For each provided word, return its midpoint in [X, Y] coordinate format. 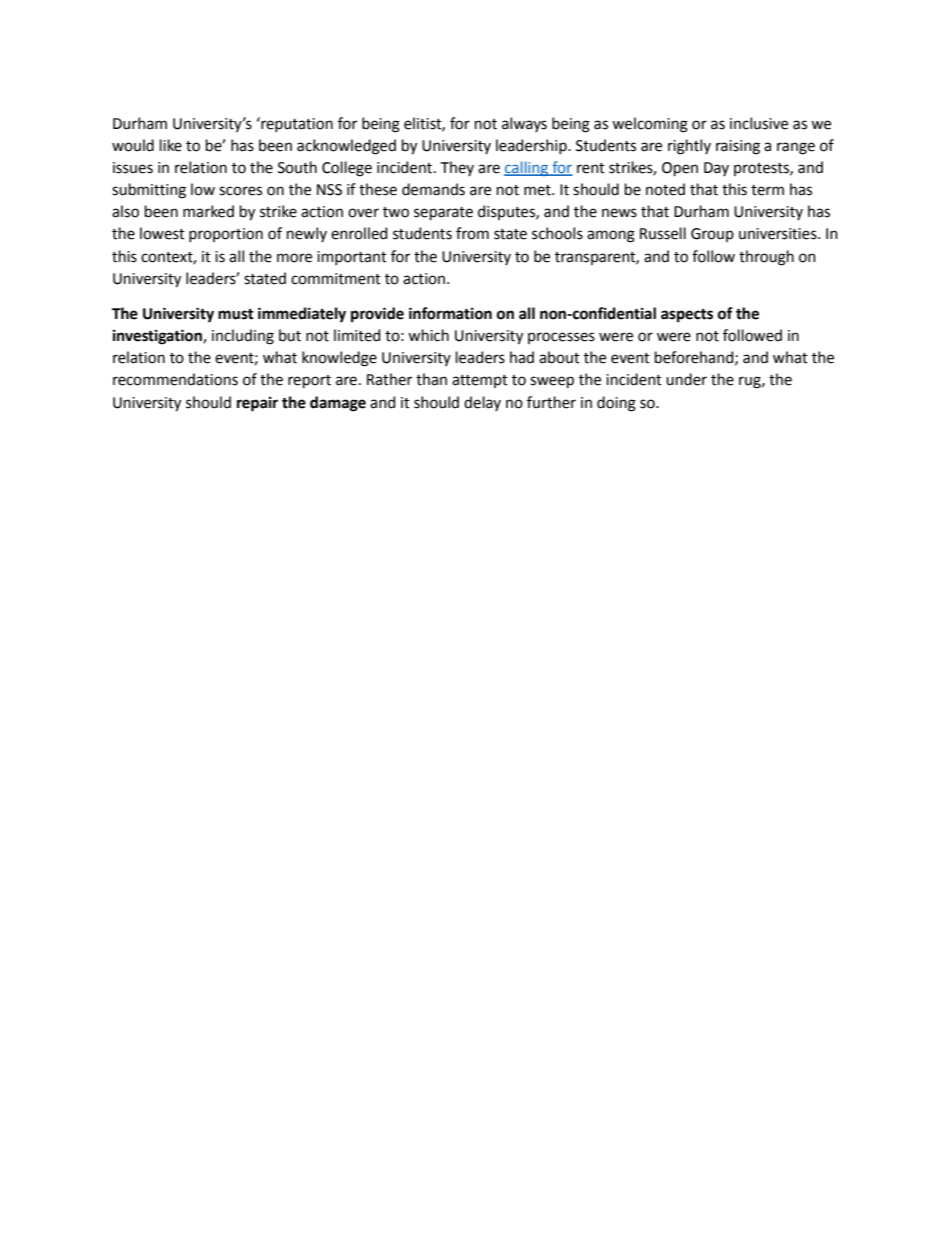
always [524, 124]
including [243, 337]
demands [433, 189]
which [428, 335]
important [352, 258]
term [767, 190]
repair [257, 404]
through [766, 258]
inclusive [759, 123]
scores [240, 191]
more [294, 258]
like [171, 145]
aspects [687, 315]
